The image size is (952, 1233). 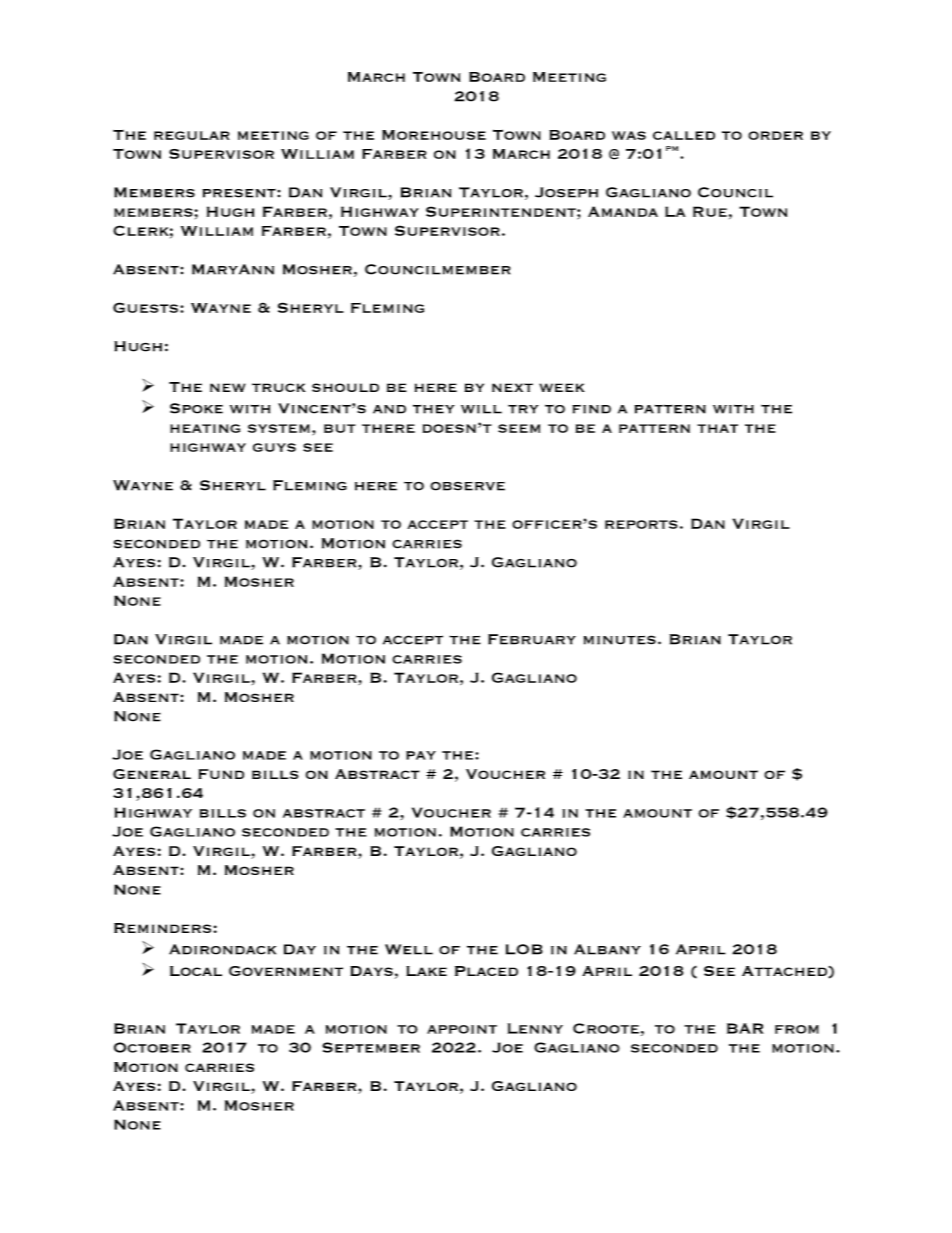 What do you see at coordinates (221, 774) in the screenshot?
I see `Fund` at bounding box center [221, 774].
